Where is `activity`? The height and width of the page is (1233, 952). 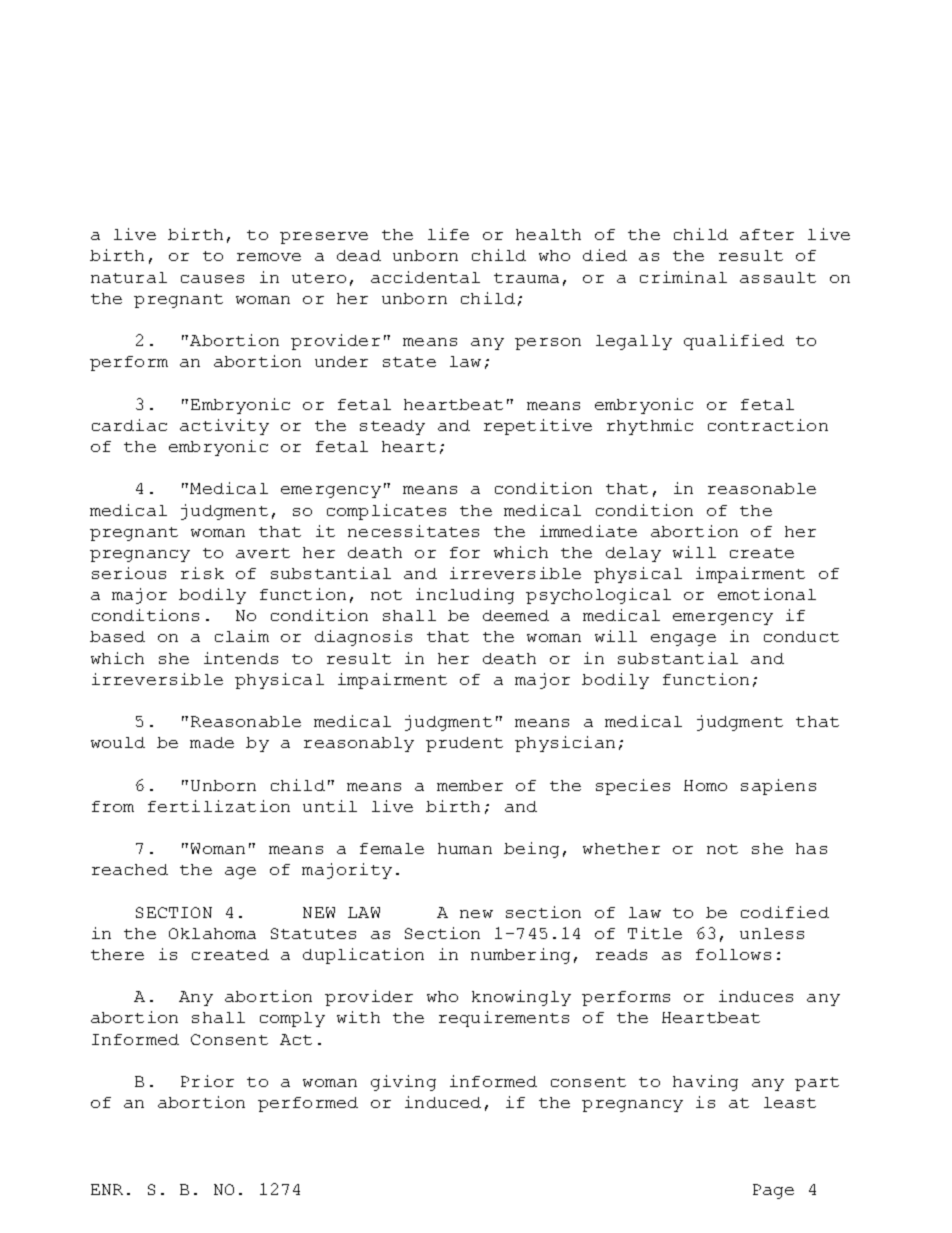 activity is located at coordinates (224, 427).
